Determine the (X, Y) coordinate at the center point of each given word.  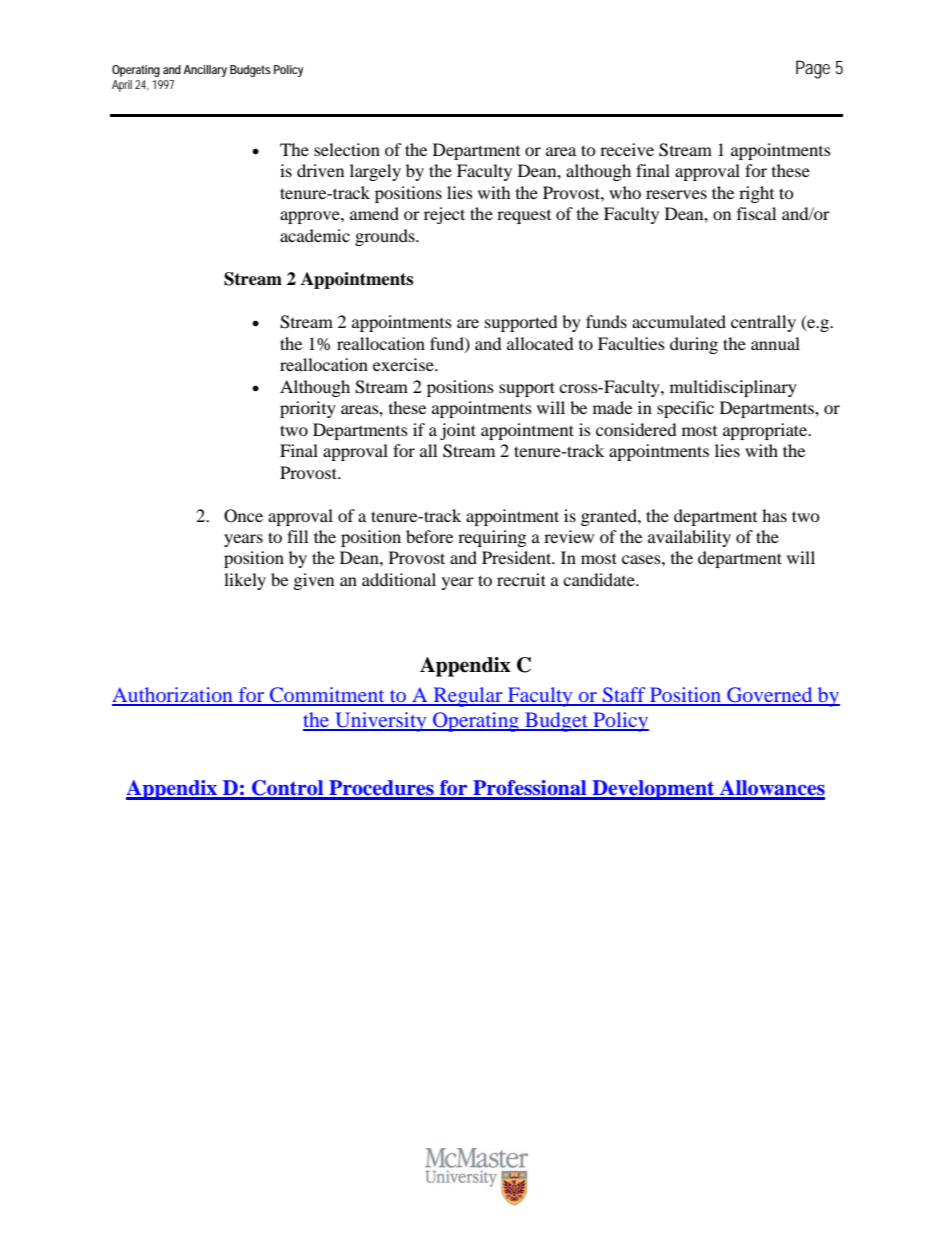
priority (308, 409)
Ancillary (205, 71)
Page (813, 69)
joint (458, 431)
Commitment (327, 696)
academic (315, 235)
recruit (521, 579)
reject (444, 215)
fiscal (756, 213)
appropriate (766, 431)
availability (689, 538)
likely (245, 581)
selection (347, 149)
